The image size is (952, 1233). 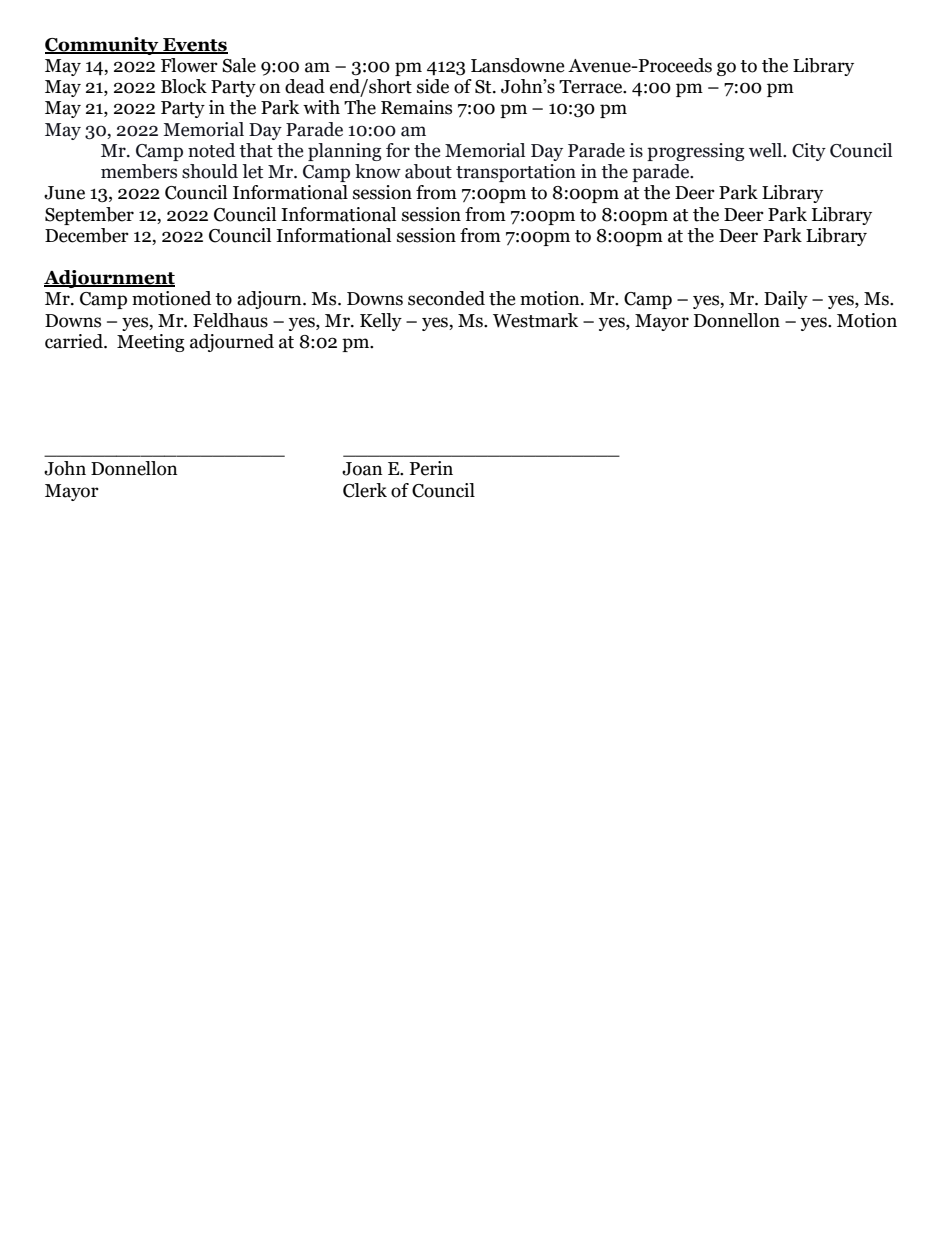 I want to click on Flower, so click(x=189, y=65).
